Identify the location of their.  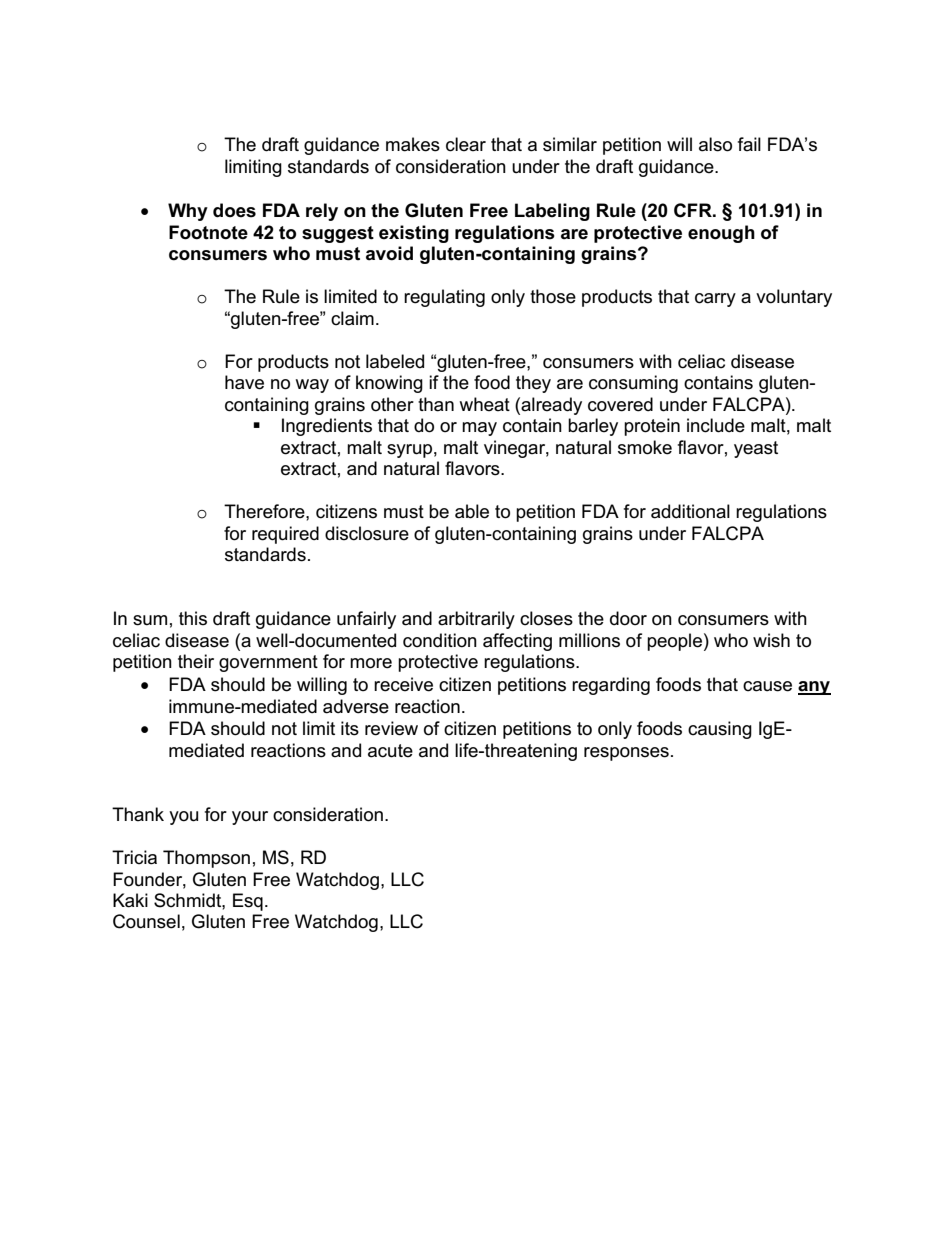
(196, 661).
